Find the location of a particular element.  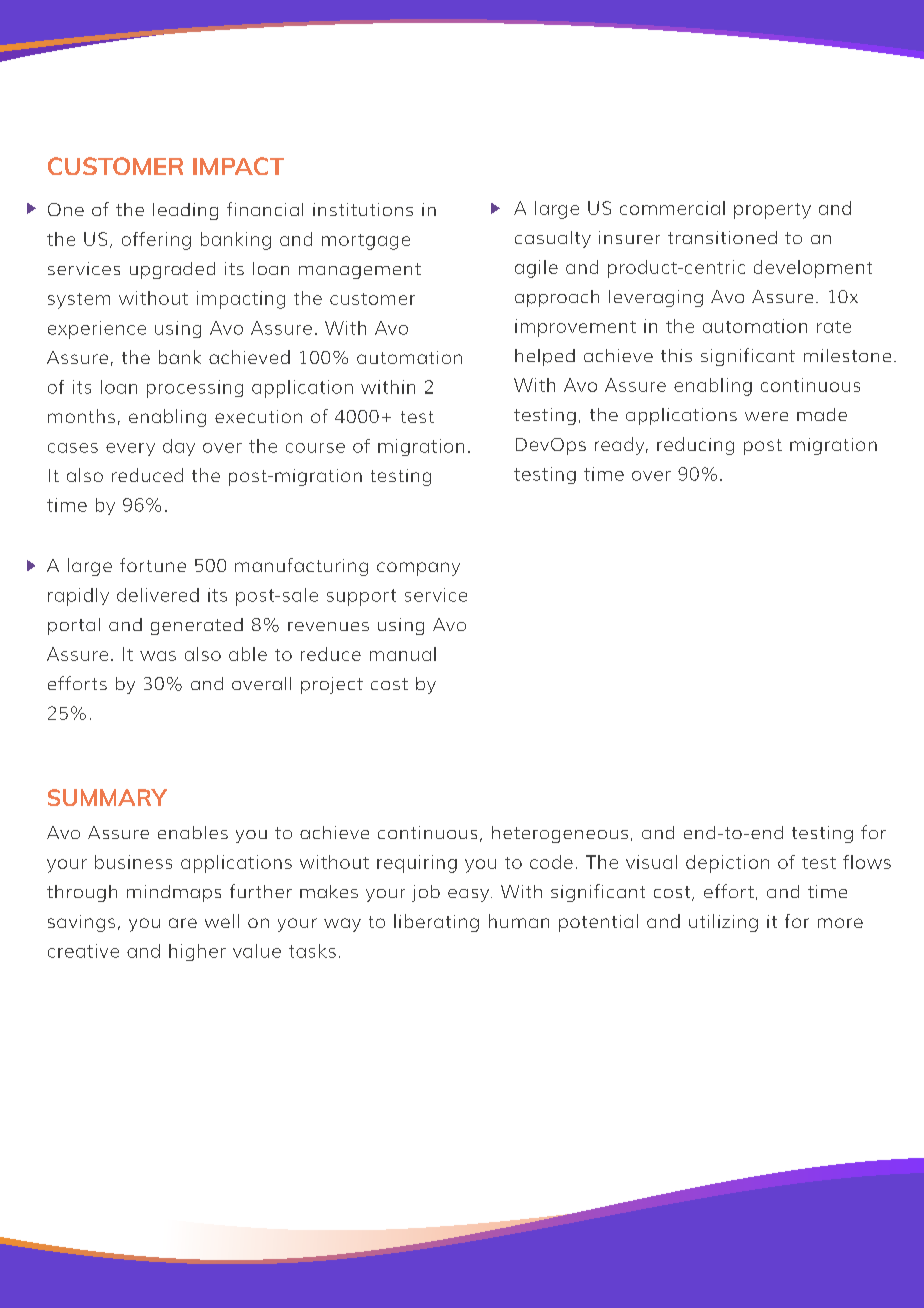

property is located at coordinates (772, 211).
